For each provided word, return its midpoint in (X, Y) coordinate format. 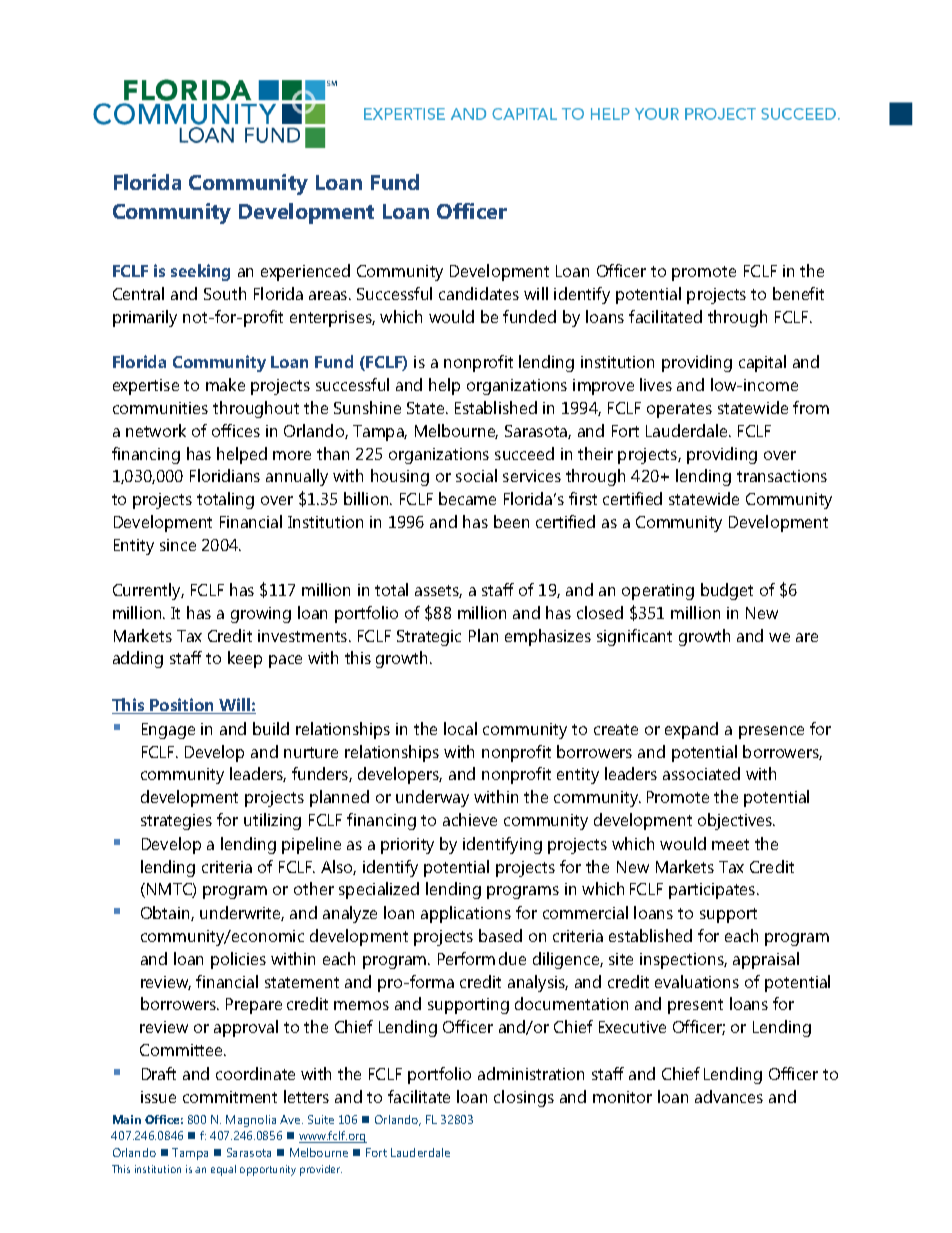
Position (182, 706)
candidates (479, 293)
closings (524, 1098)
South (225, 293)
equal (223, 1170)
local (460, 728)
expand (691, 730)
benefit (798, 293)
